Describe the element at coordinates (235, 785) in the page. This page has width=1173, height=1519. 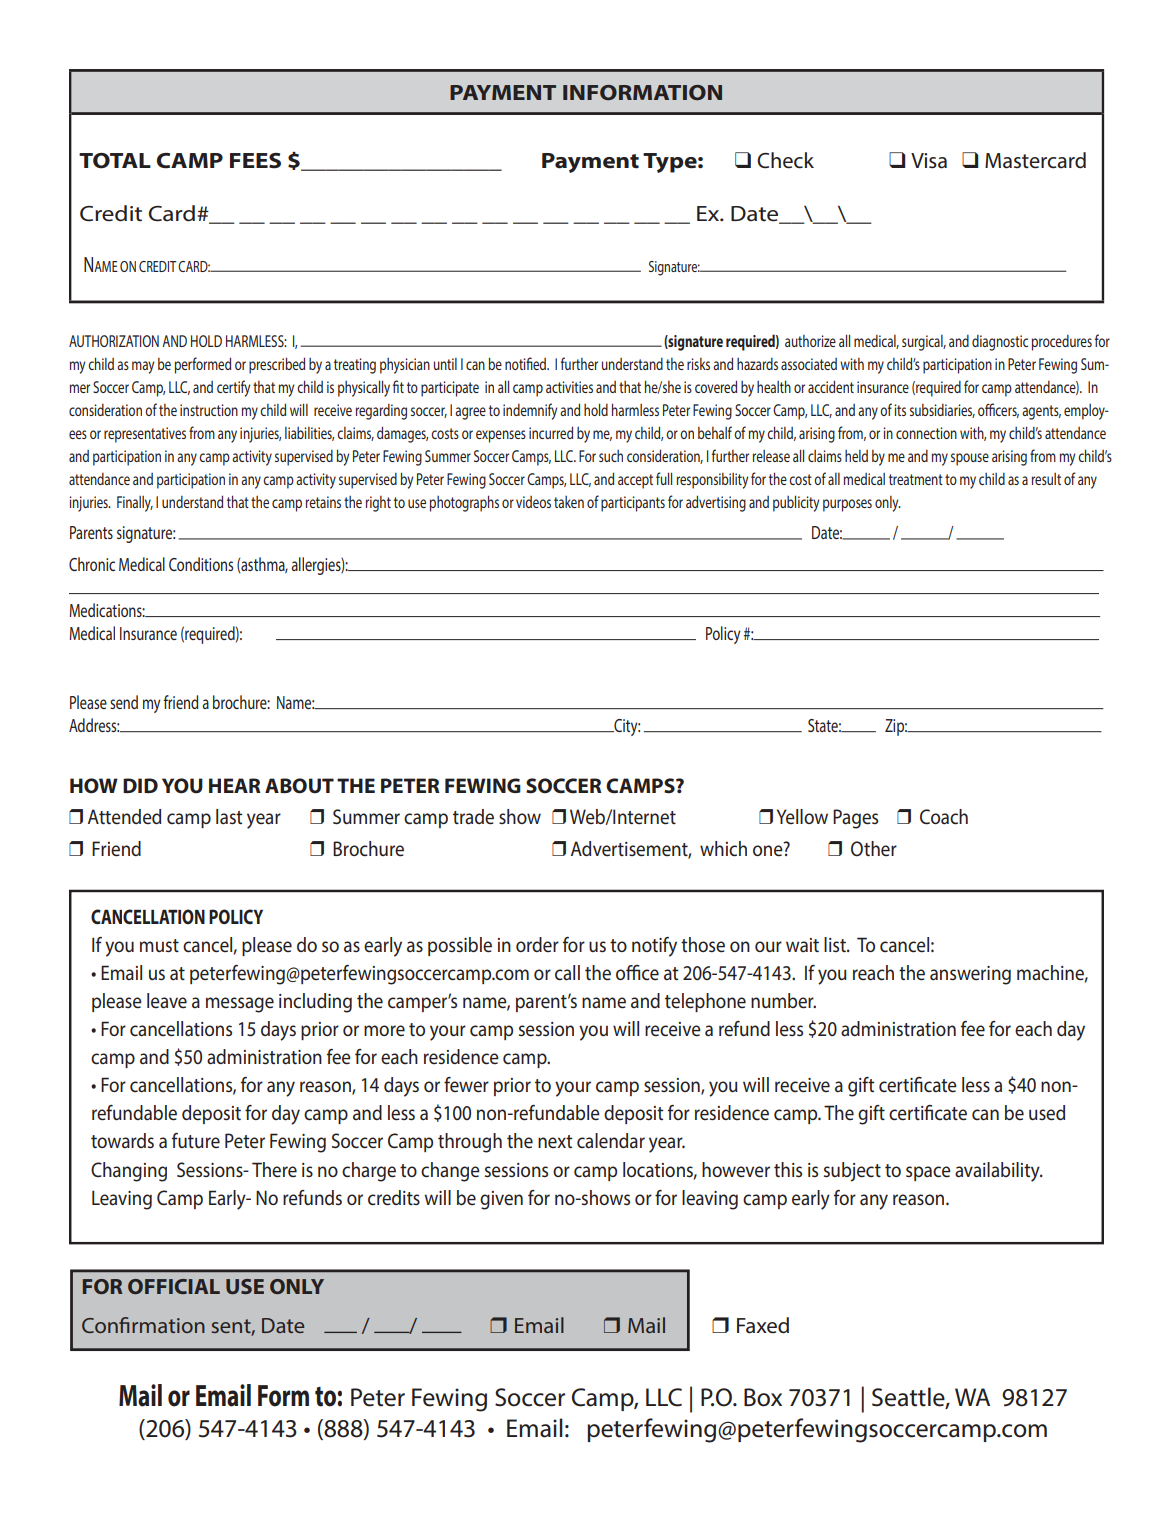
I see `HEAR` at that location.
